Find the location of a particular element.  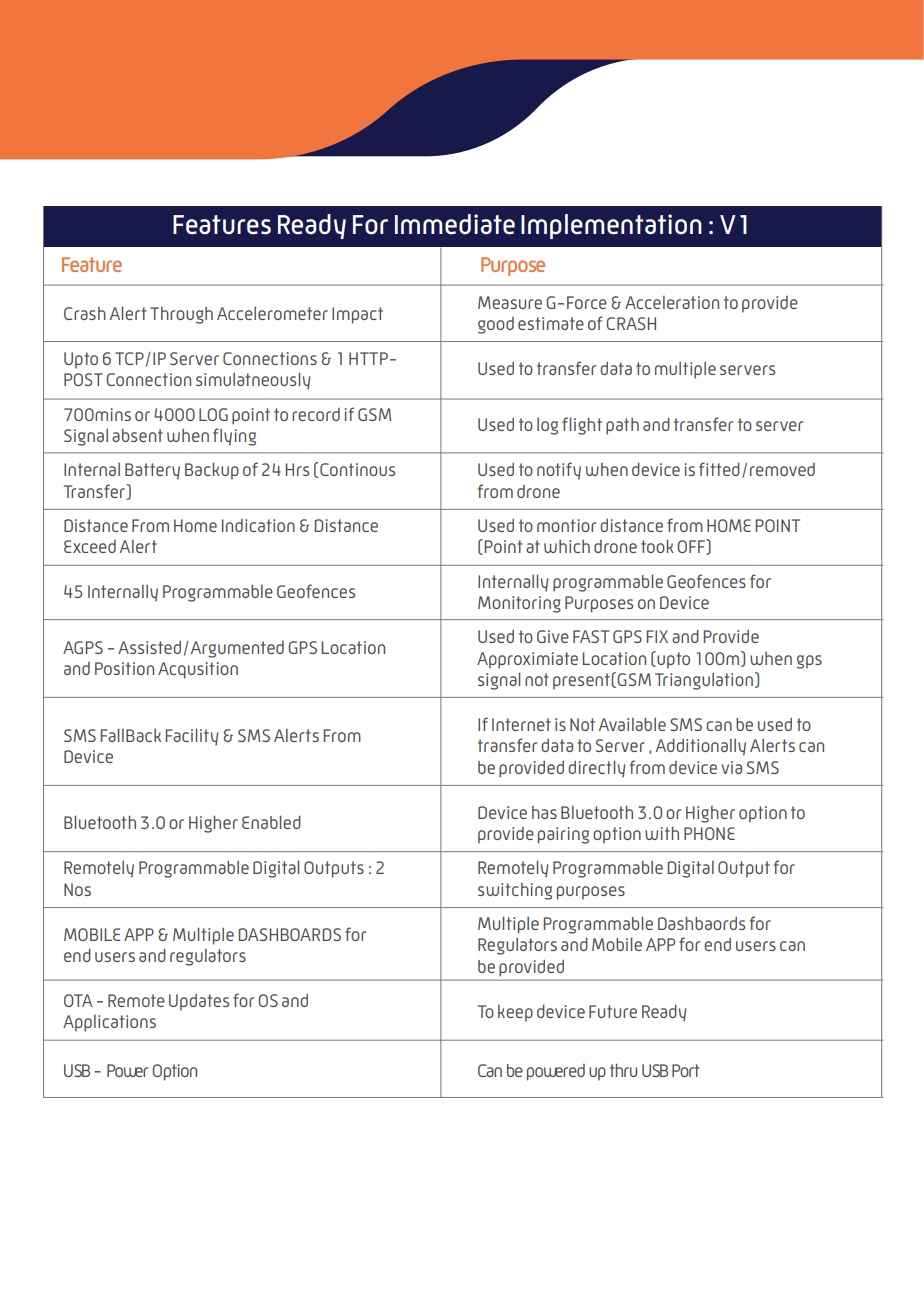

Facility is located at coordinates (192, 737).
